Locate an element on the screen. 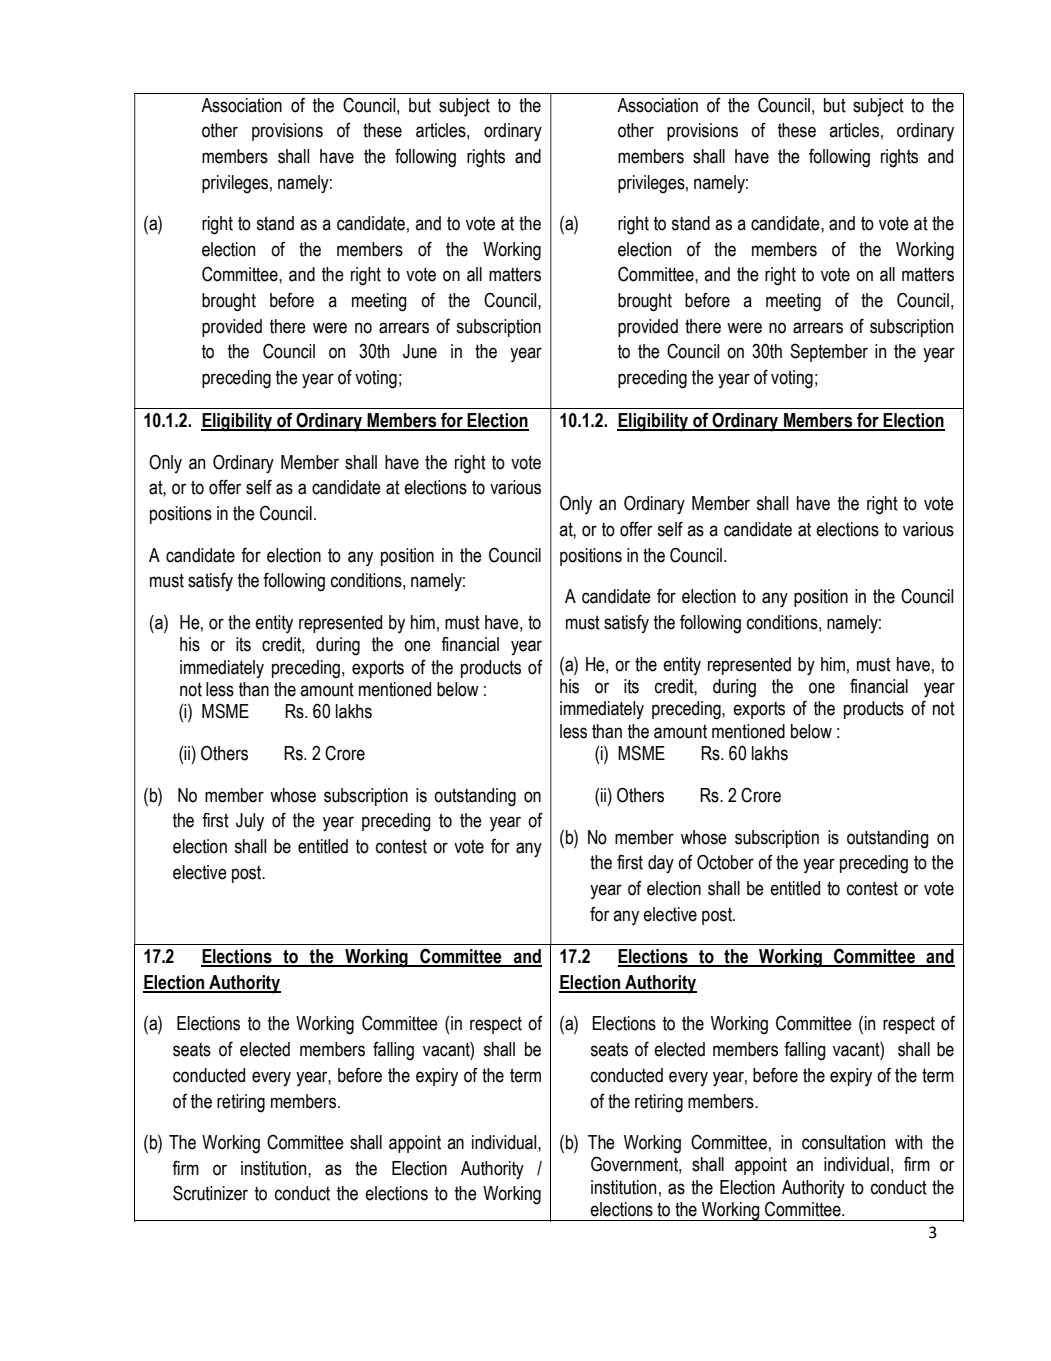  July is located at coordinates (250, 822).
